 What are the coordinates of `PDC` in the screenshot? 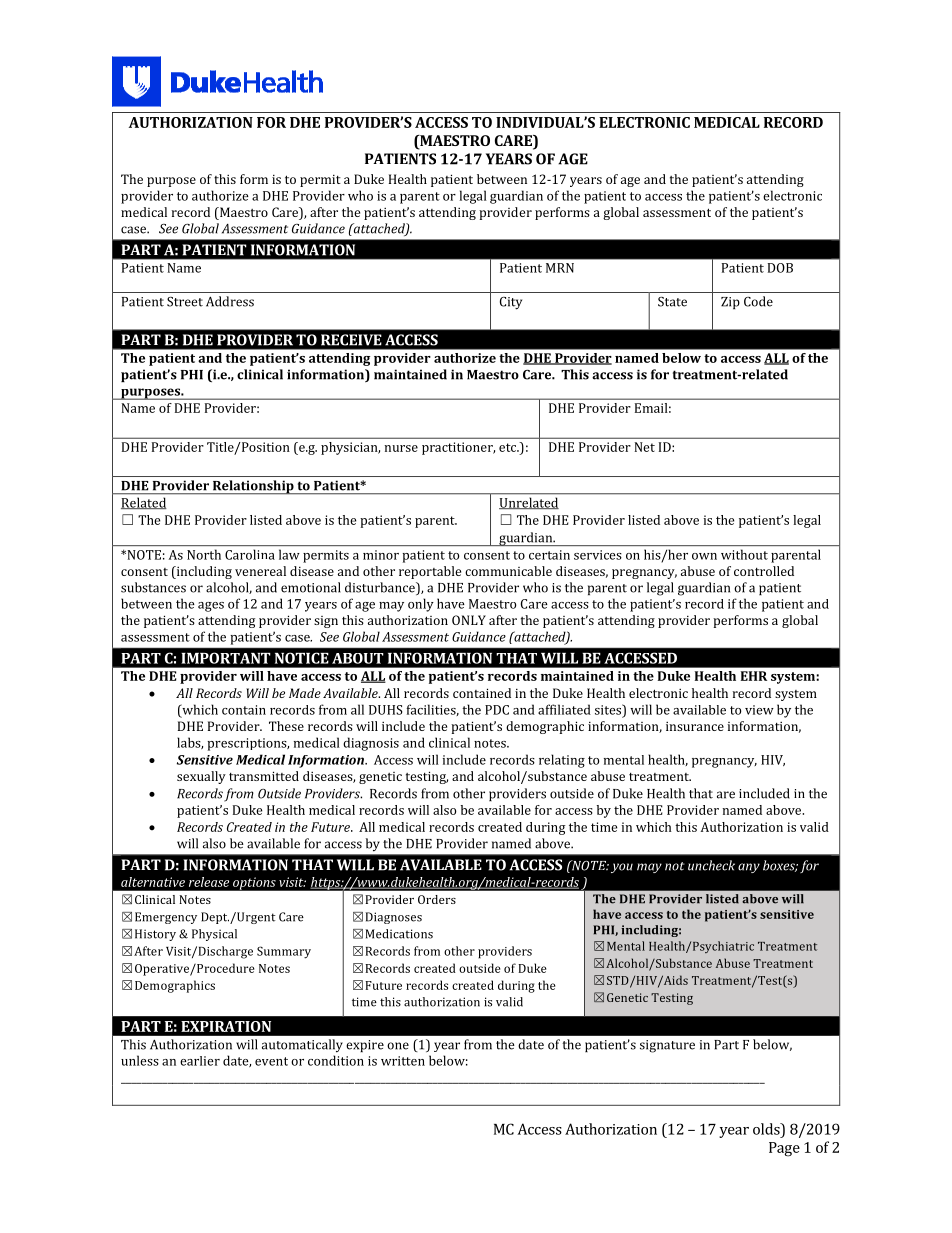 It's located at (497, 710).
